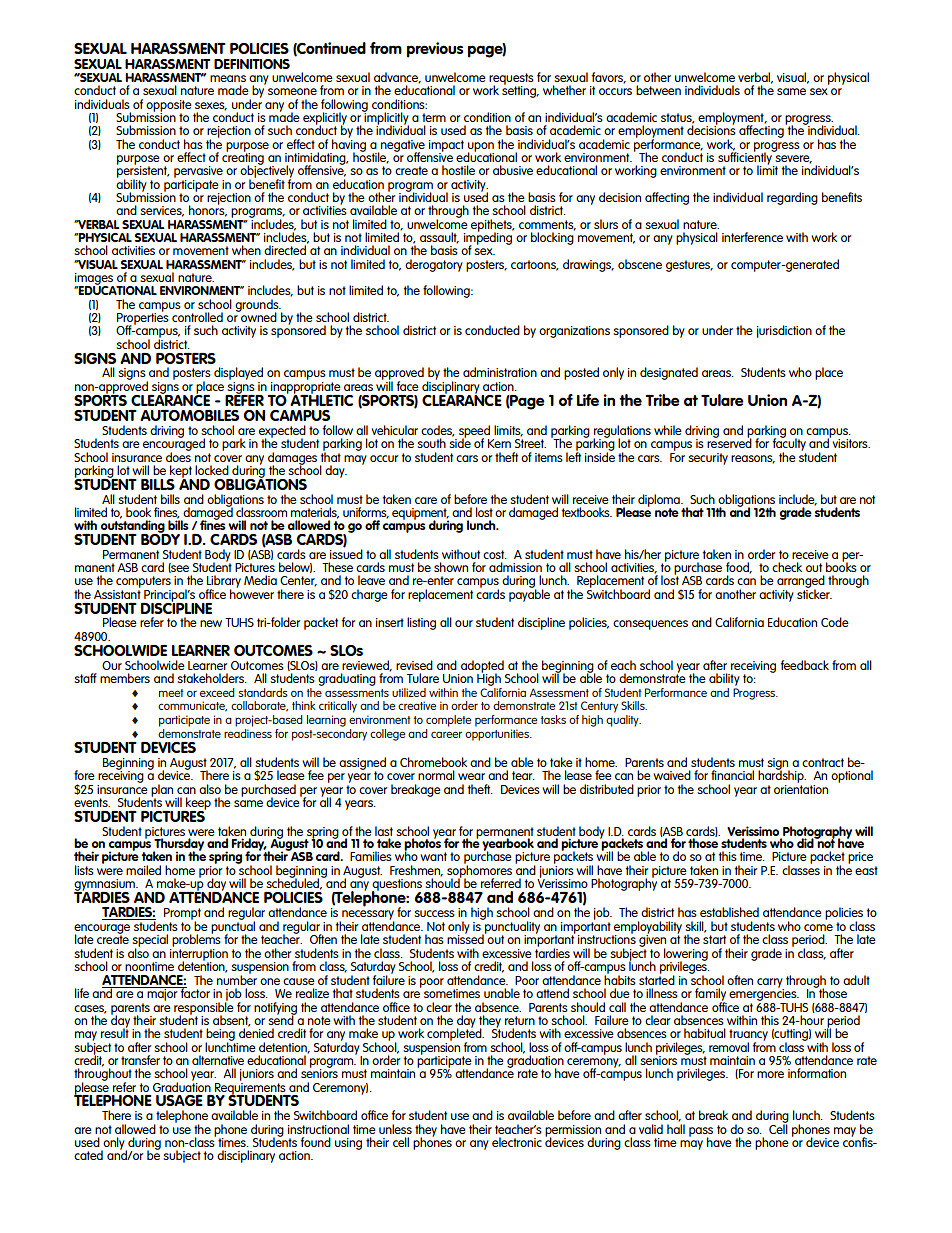  What do you see at coordinates (189, 415) in the screenshot?
I see `AUTOMOBILES` at bounding box center [189, 415].
